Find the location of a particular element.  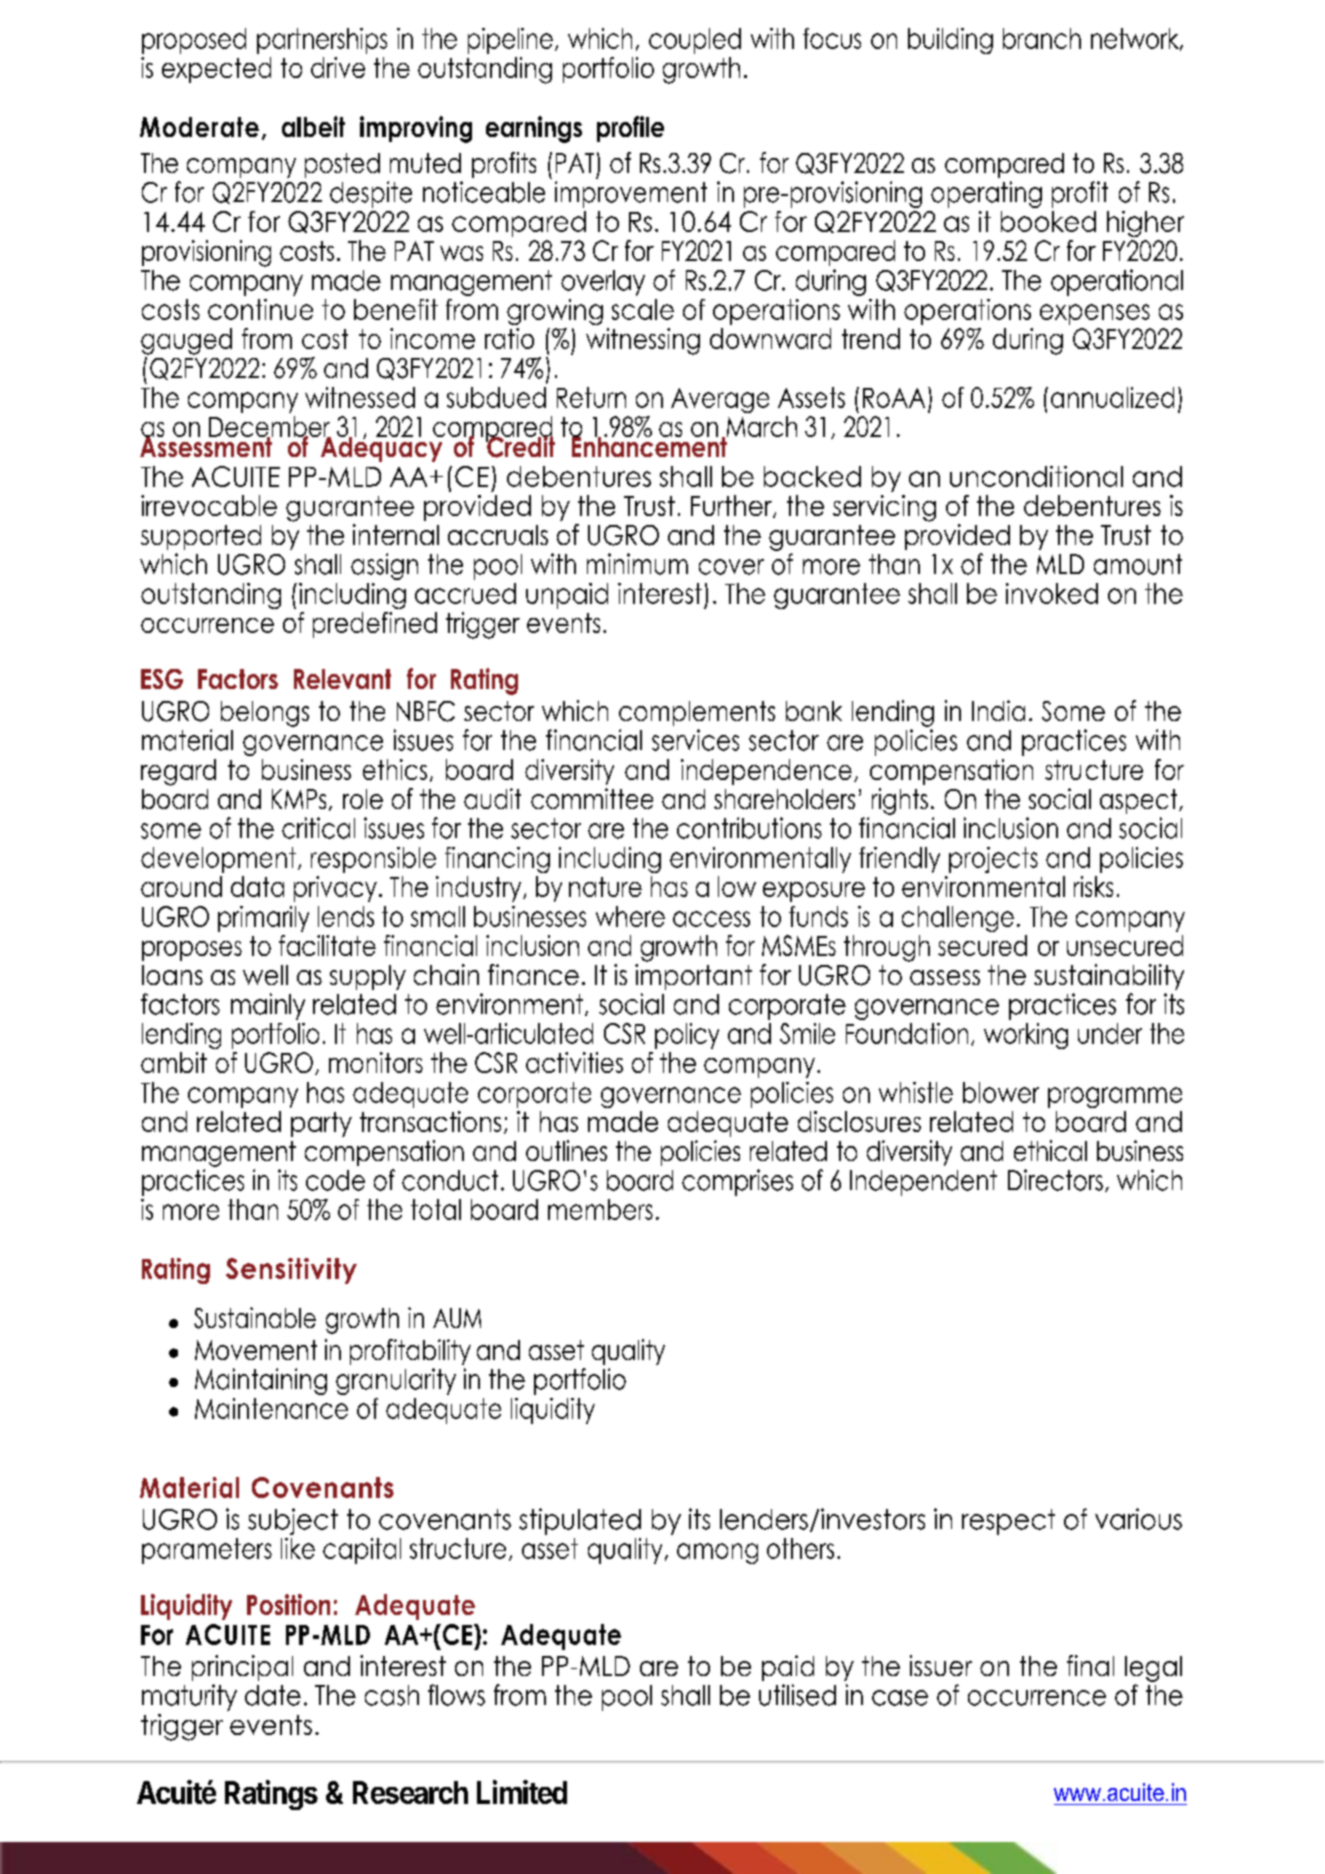

profile is located at coordinates (630, 129).
